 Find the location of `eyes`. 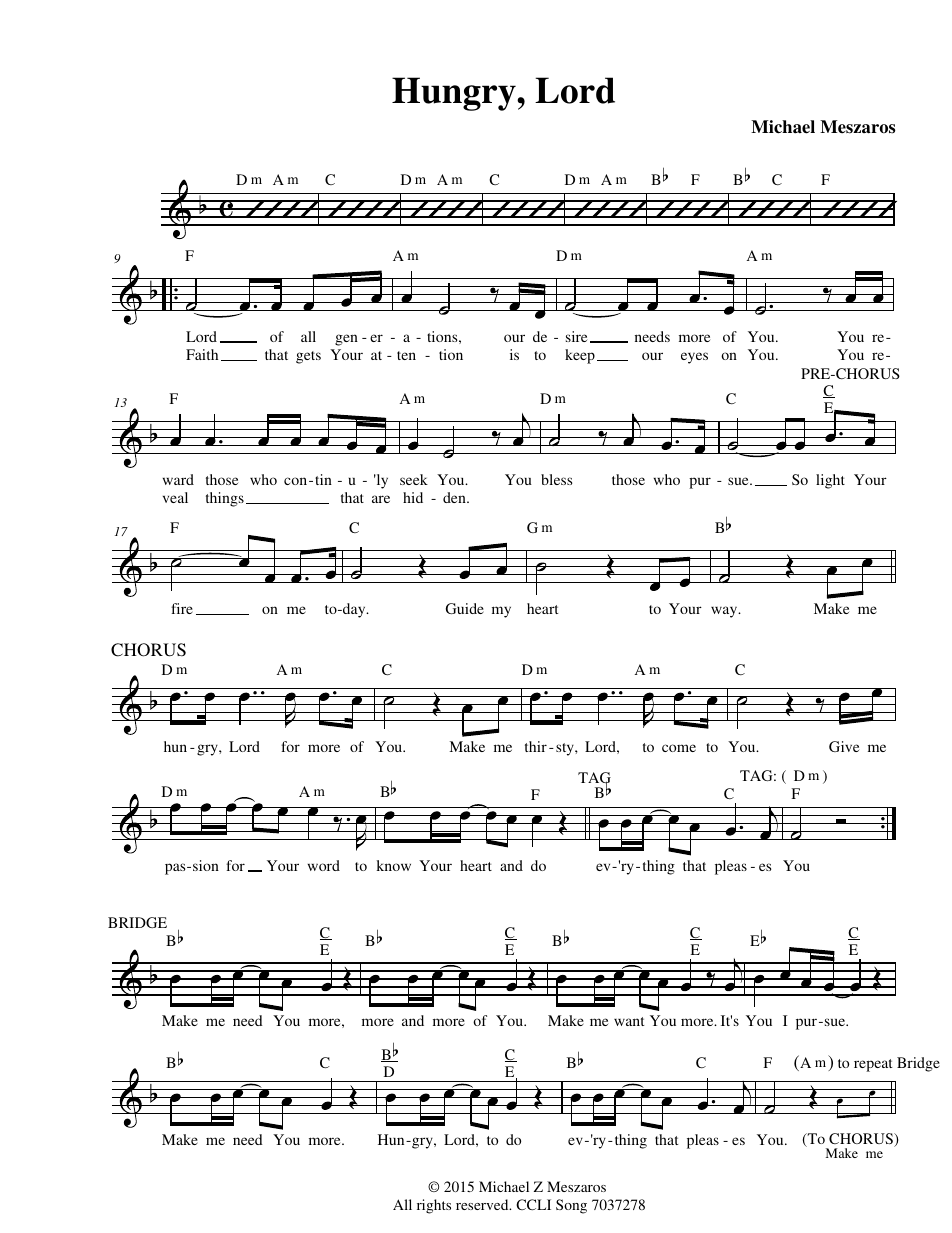

eyes is located at coordinates (694, 358).
